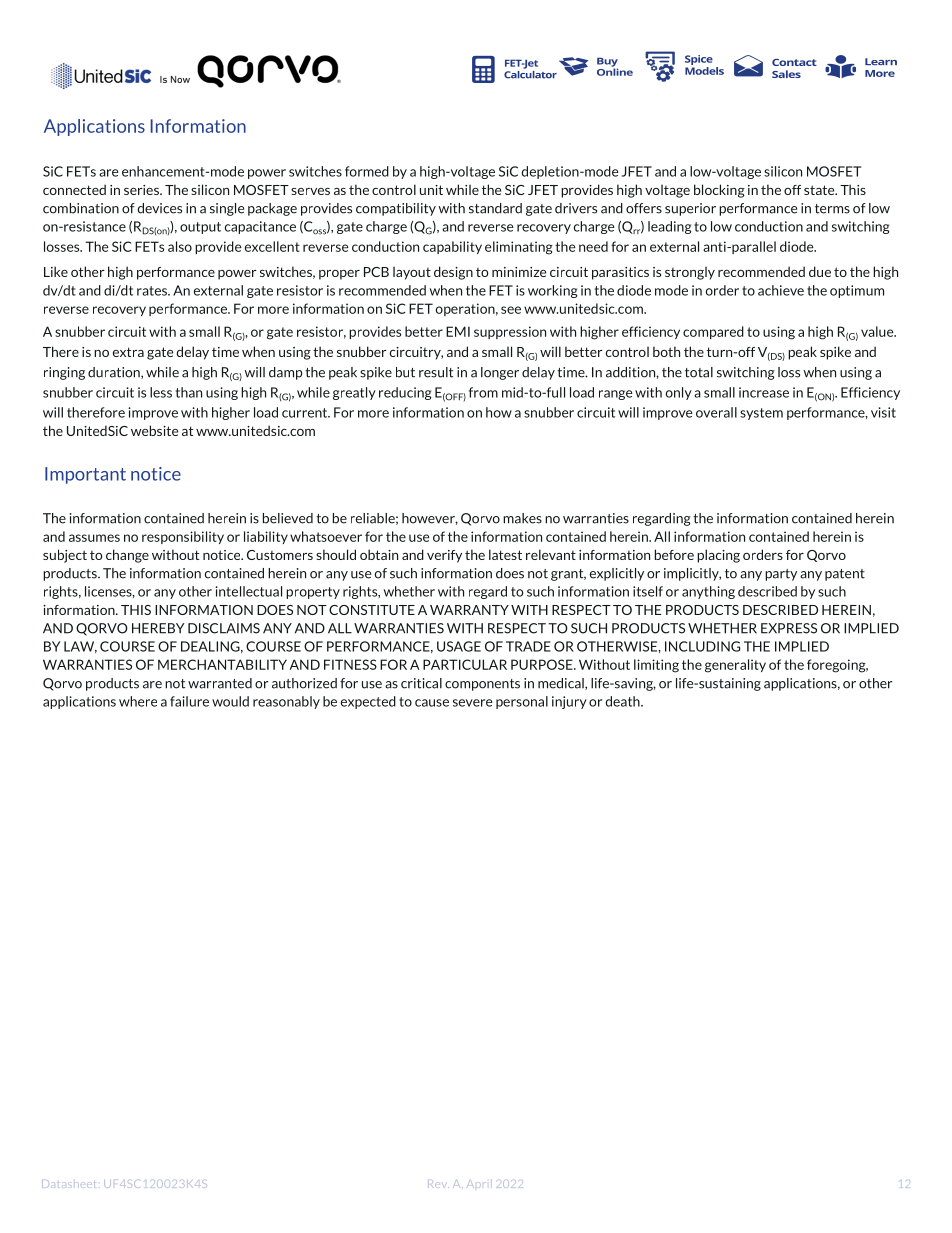 Image resolution: width=952 pixels, height=1233 pixels. I want to click on makes, so click(522, 518).
